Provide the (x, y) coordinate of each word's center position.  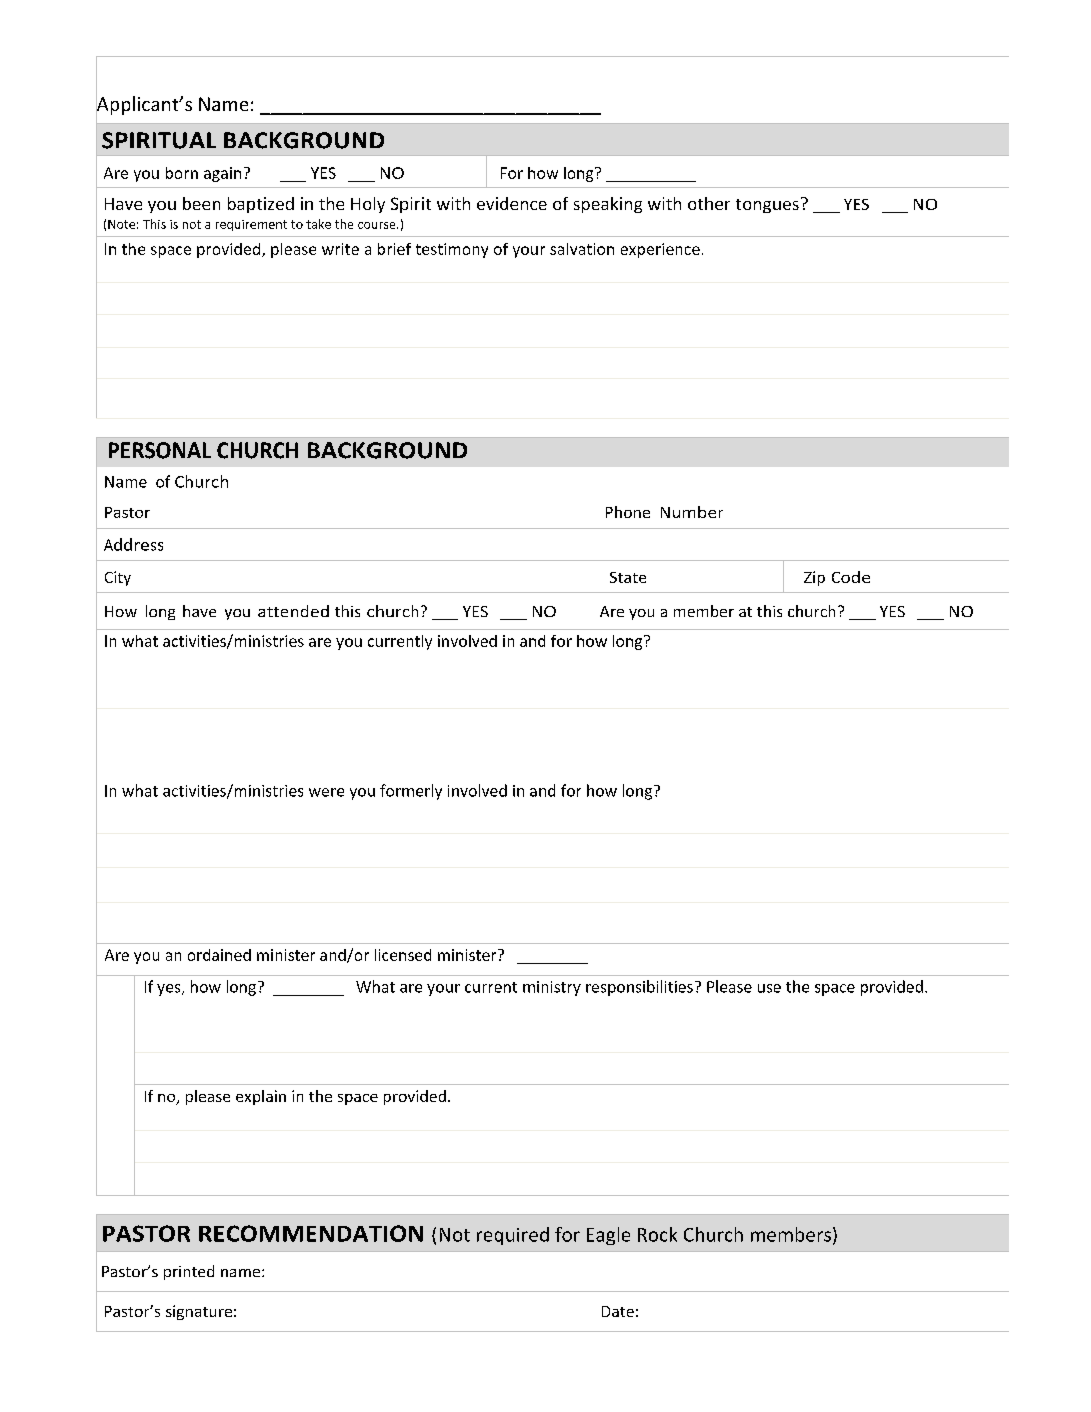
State (628, 577)
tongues (767, 206)
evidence (512, 203)
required (513, 1236)
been (201, 203)
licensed (403, 955)
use (769, 988)
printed (189, 1272)
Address (133, 544)
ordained (219, 955)
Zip (814, 578)
